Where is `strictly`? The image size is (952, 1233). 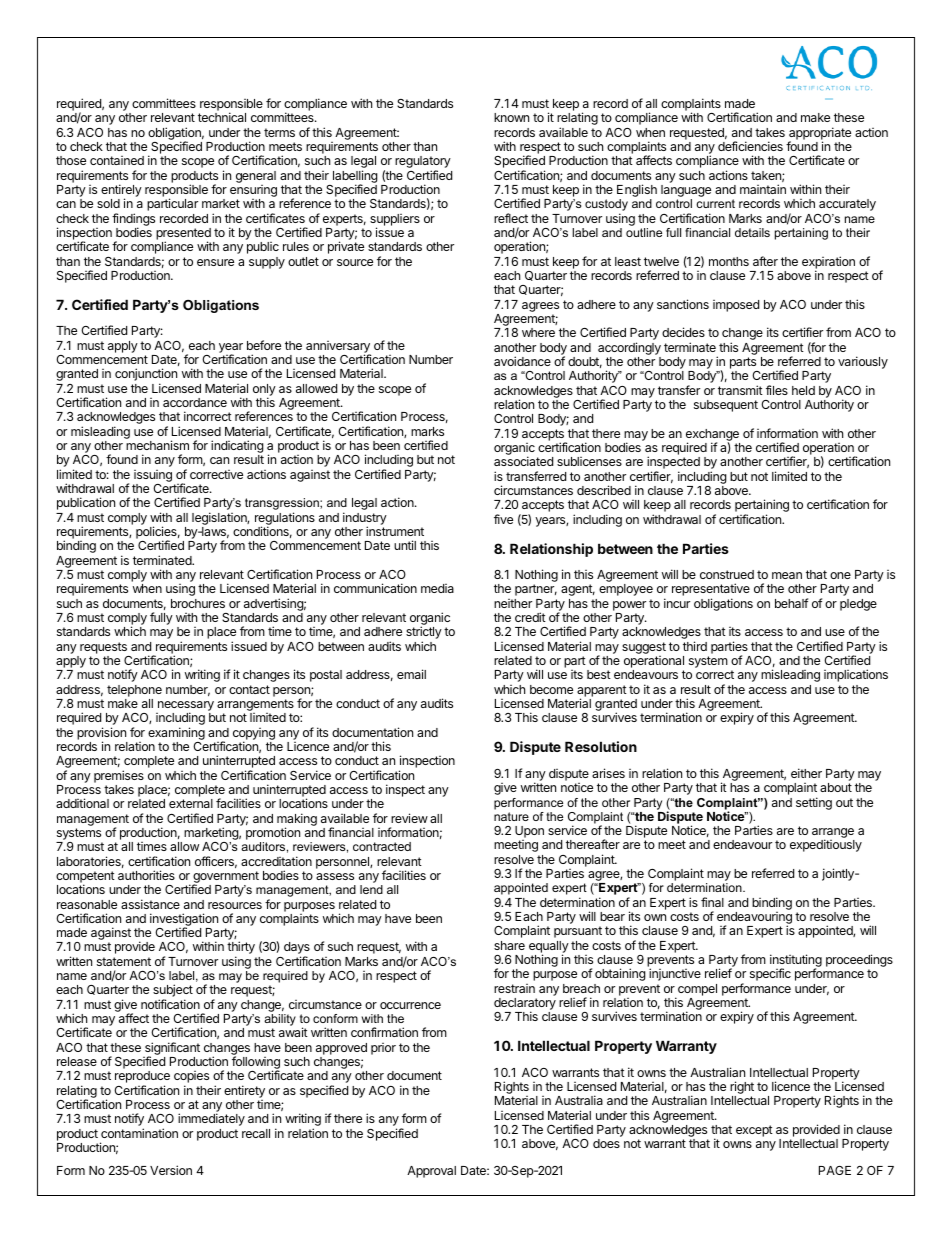 strictly is located at coordinates (424, 634).
